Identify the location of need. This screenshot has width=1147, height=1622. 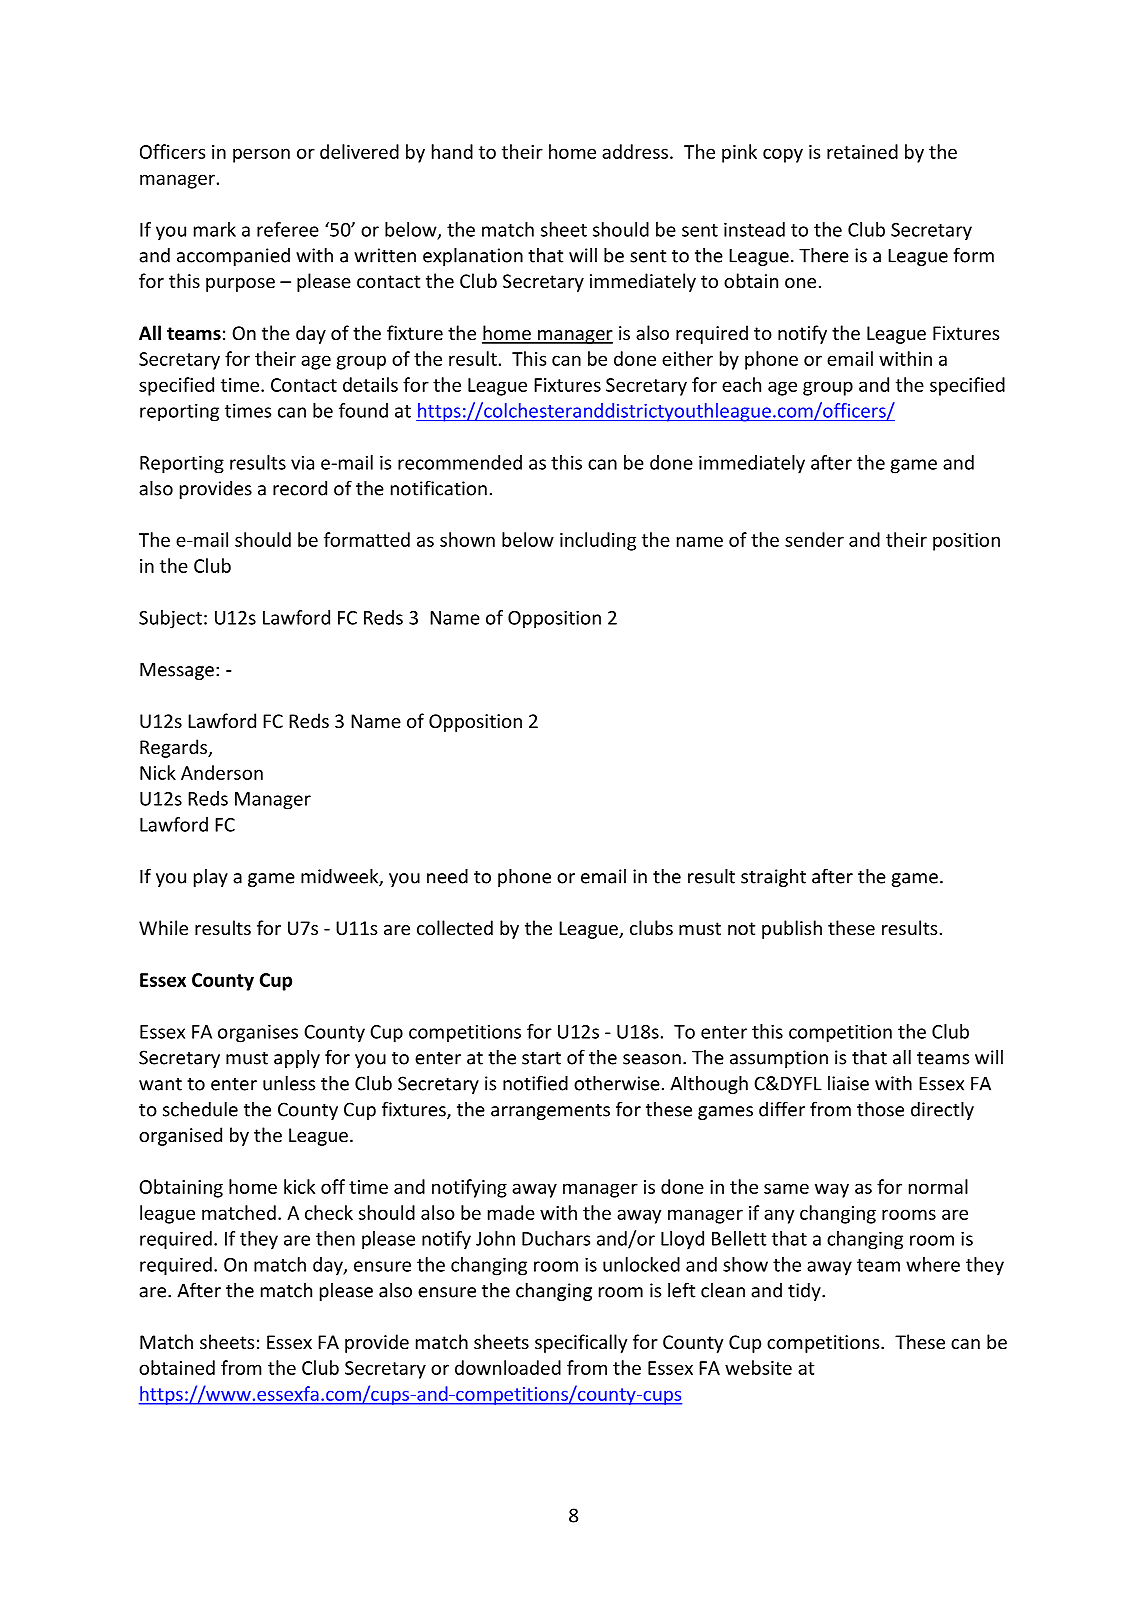
(447, 876).
